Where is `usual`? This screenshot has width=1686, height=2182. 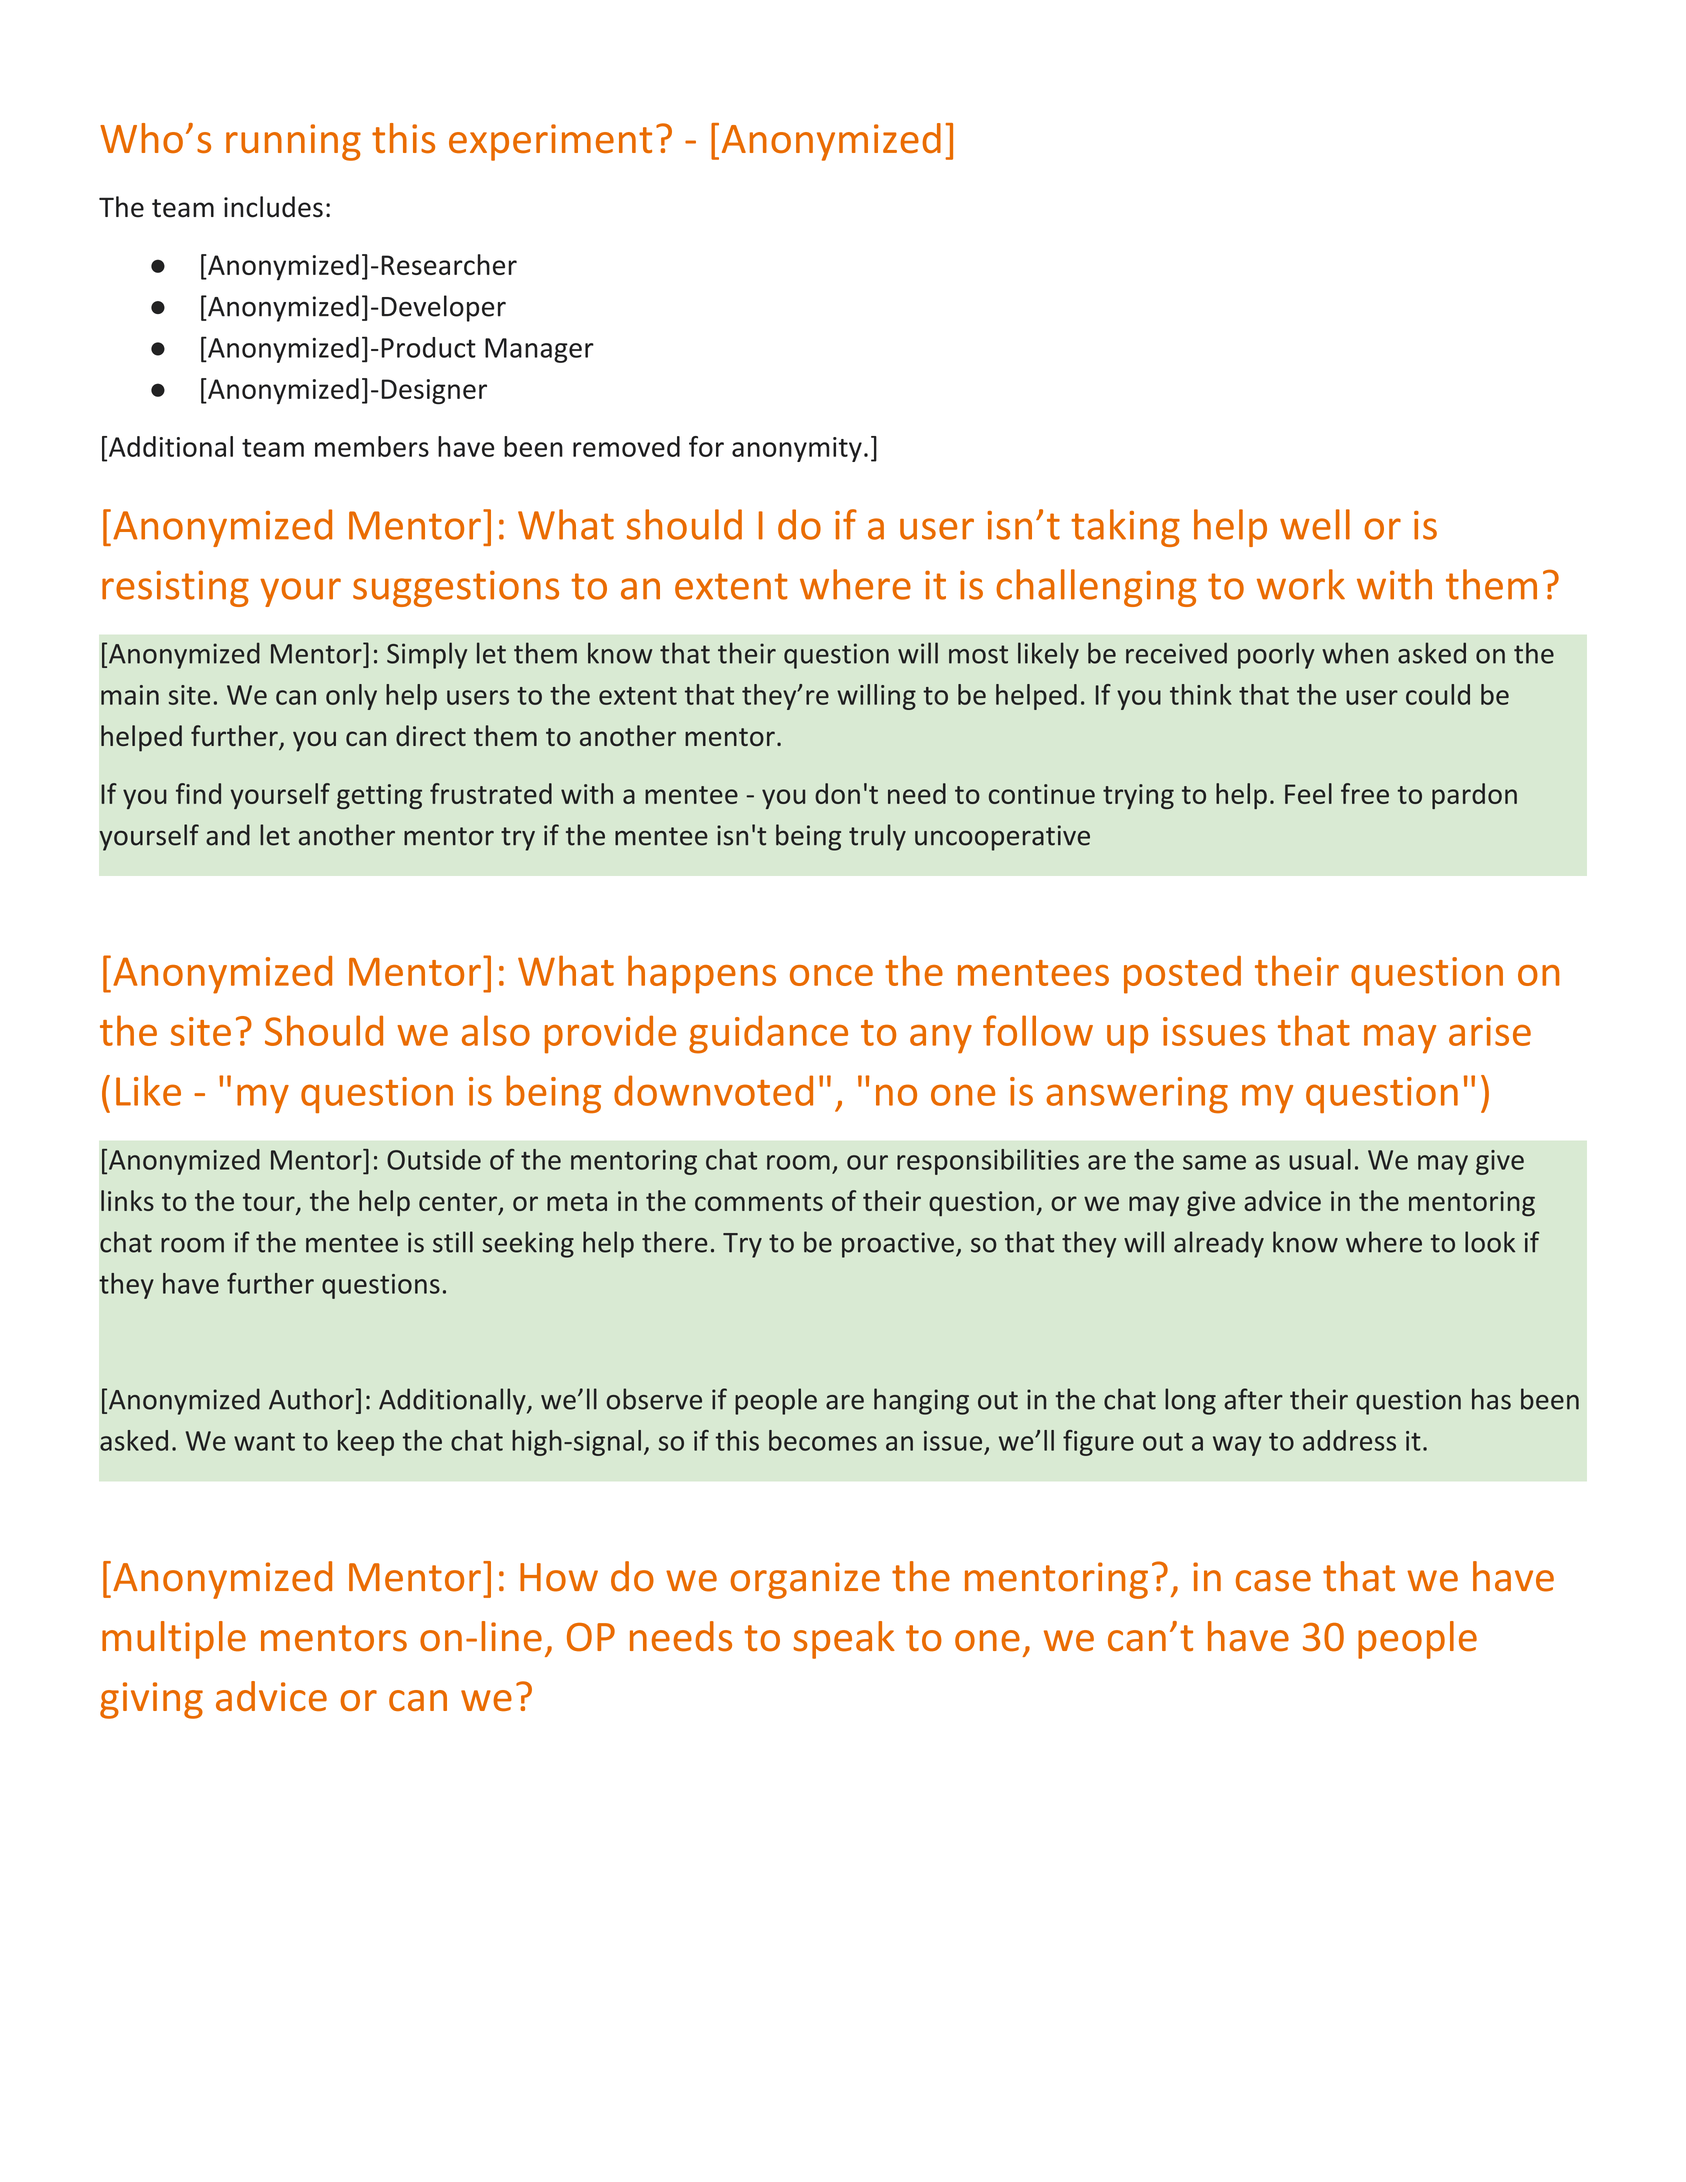
usual is located at coordinates (1320, 1159).
